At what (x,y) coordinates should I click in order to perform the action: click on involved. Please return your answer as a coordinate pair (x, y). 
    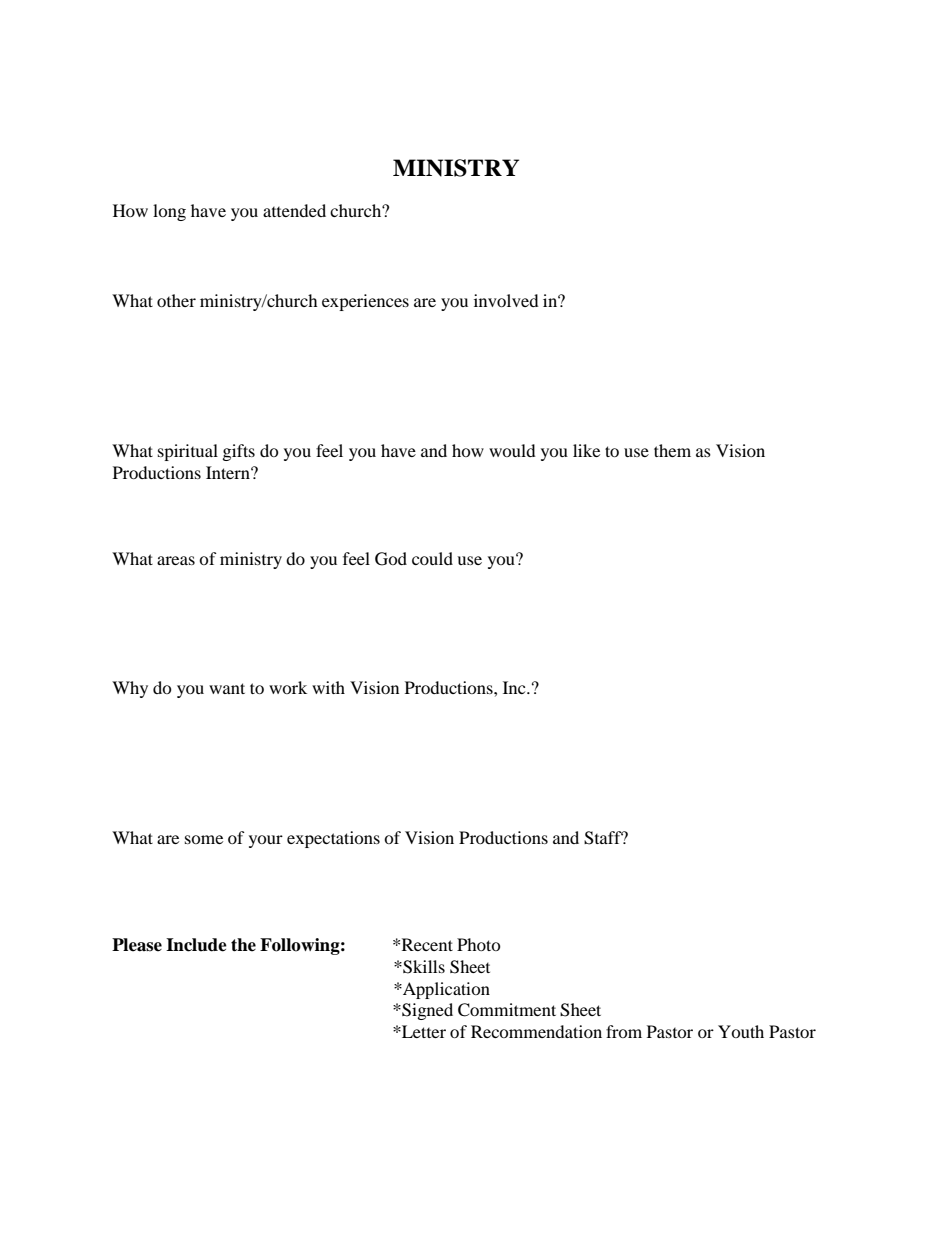
    Looking at the image, I should click on (506, 300).
